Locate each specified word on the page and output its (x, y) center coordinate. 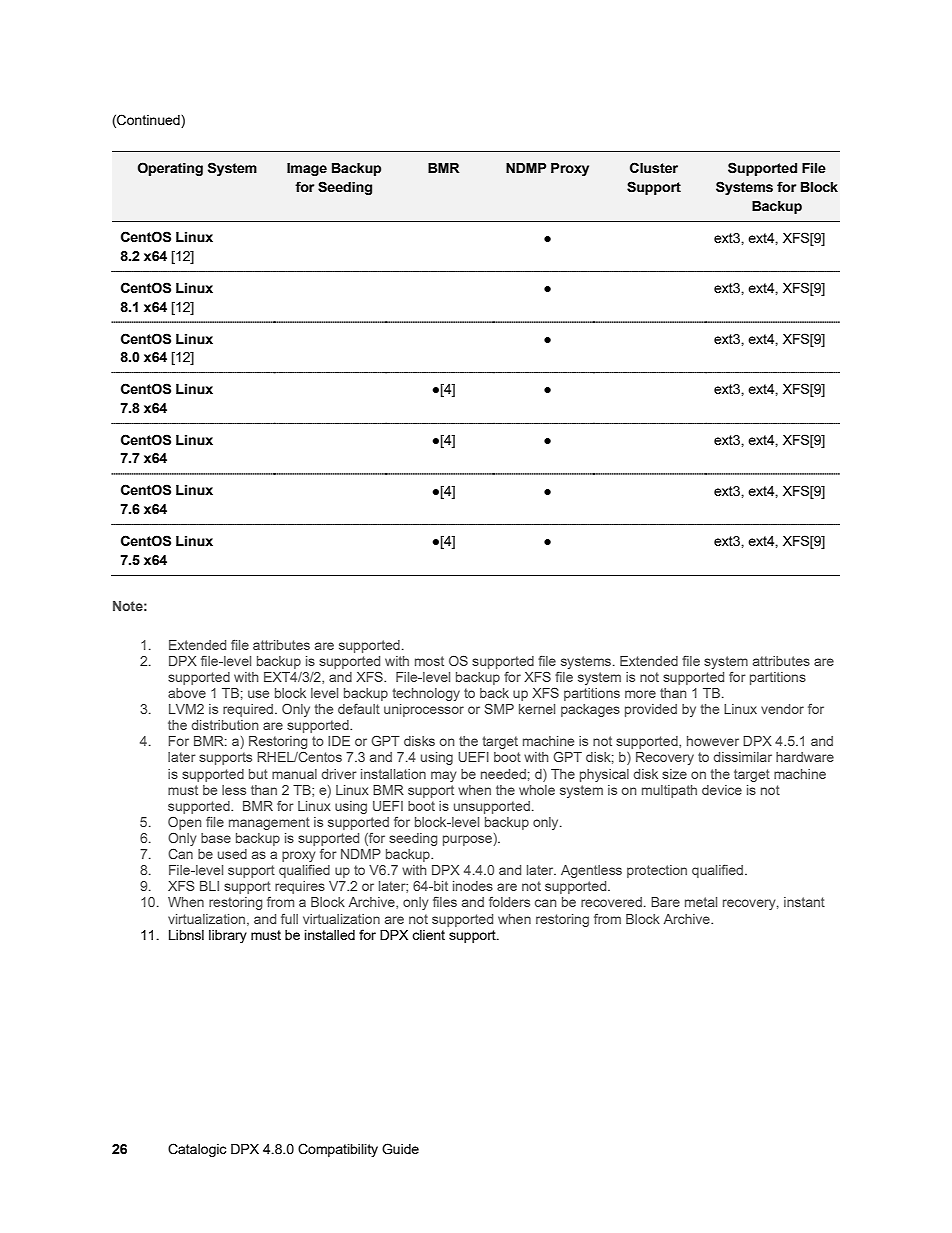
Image (307, 169)
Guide (400, 1149)
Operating (170, 169)
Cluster (654, 168)
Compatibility (338, 1150)
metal (701, 902)
